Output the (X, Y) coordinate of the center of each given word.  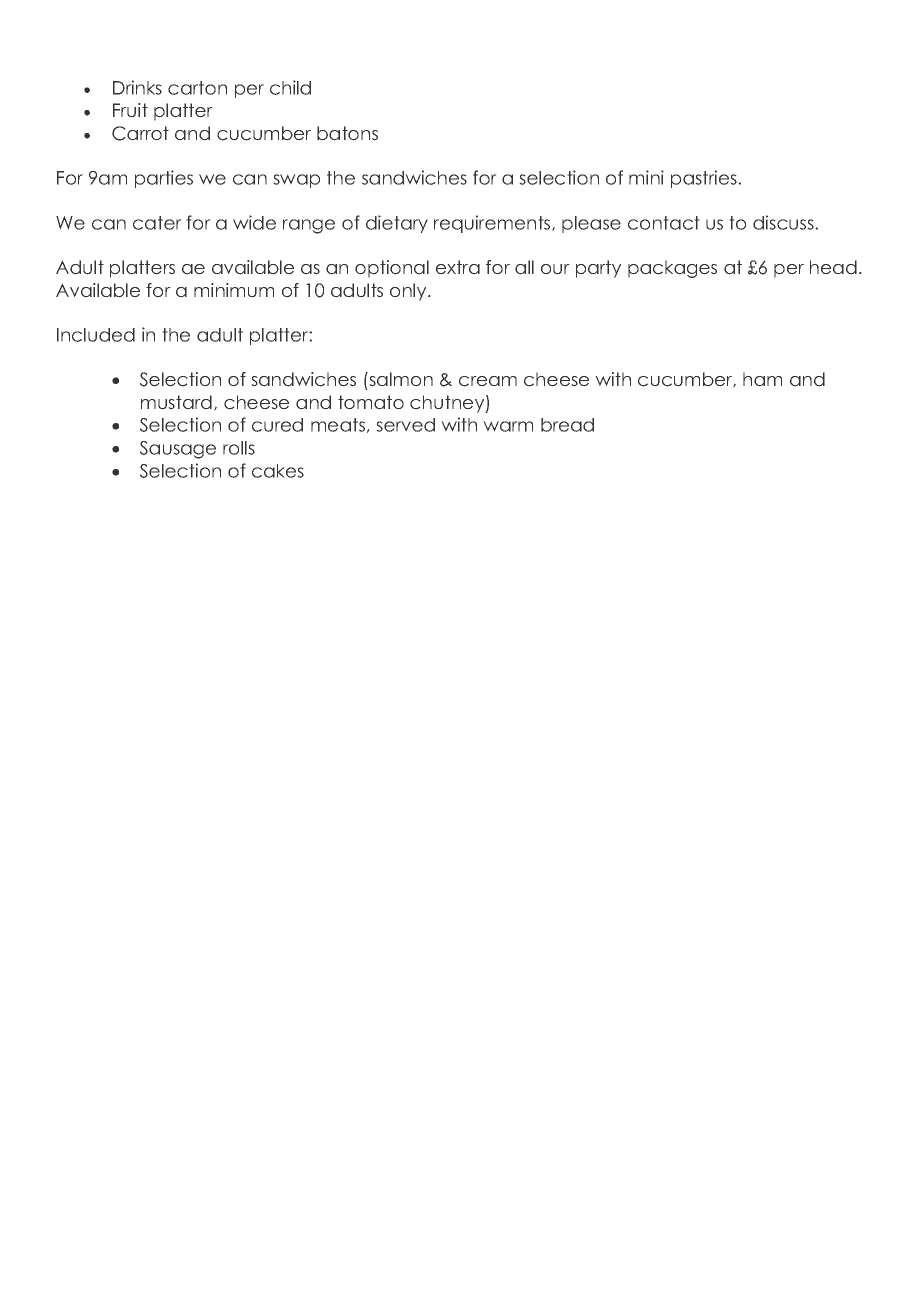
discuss (784, 222)
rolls (239, 448)
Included (96, 335)
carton (197, 88)
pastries (705, 179)
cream (488, 381)
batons (347, 133)
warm (508, 426)
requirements (493, 224)
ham (762, 379)
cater (157, 223)
